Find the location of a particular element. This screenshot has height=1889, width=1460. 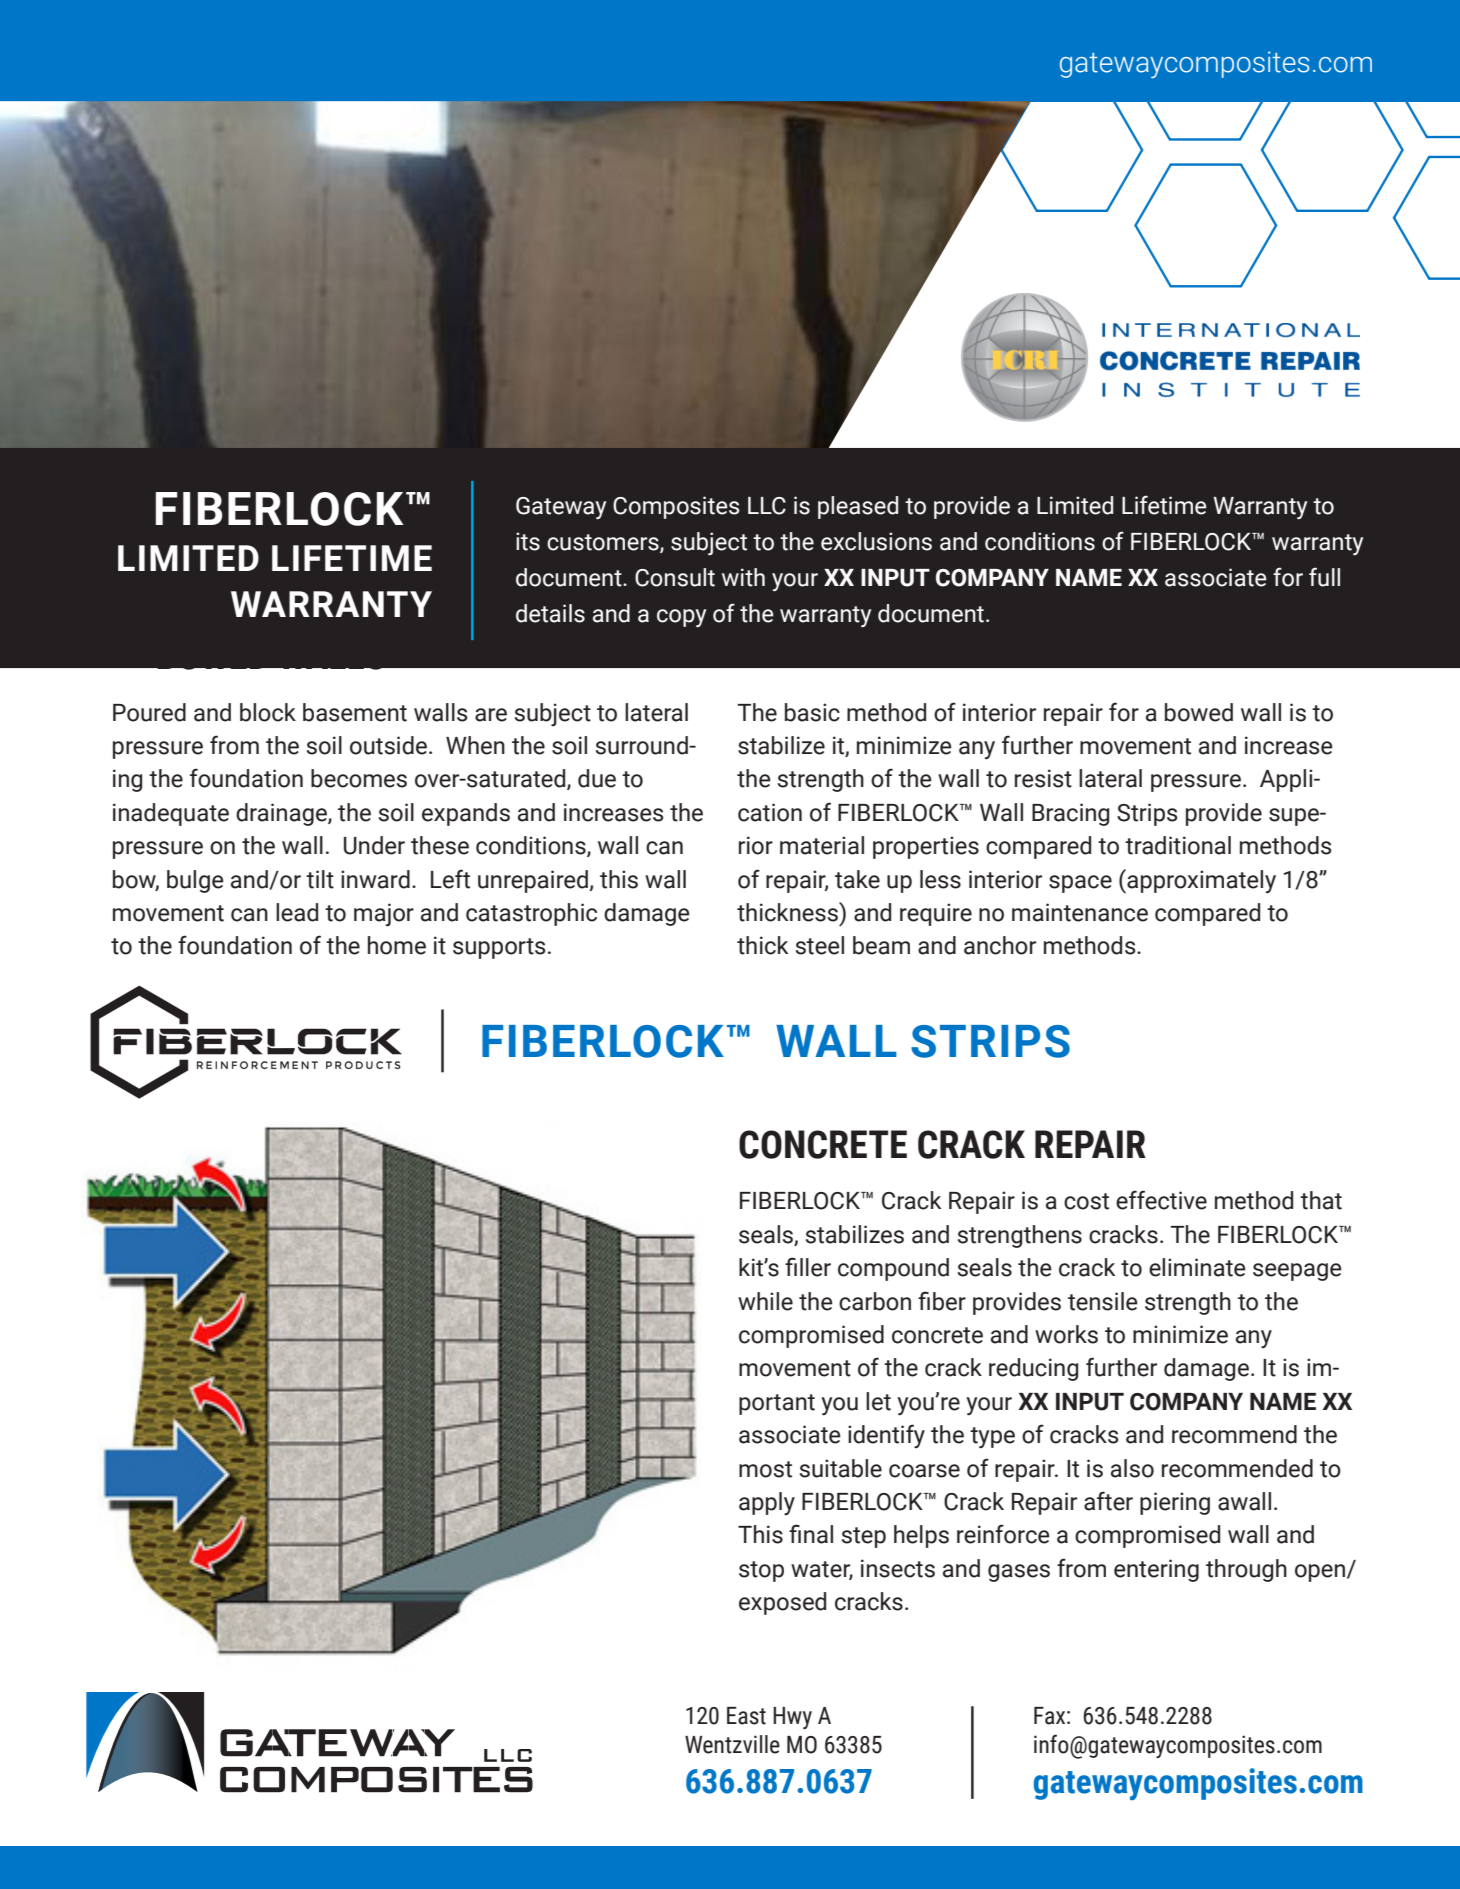

while is located at coordinates (765, 1301).
